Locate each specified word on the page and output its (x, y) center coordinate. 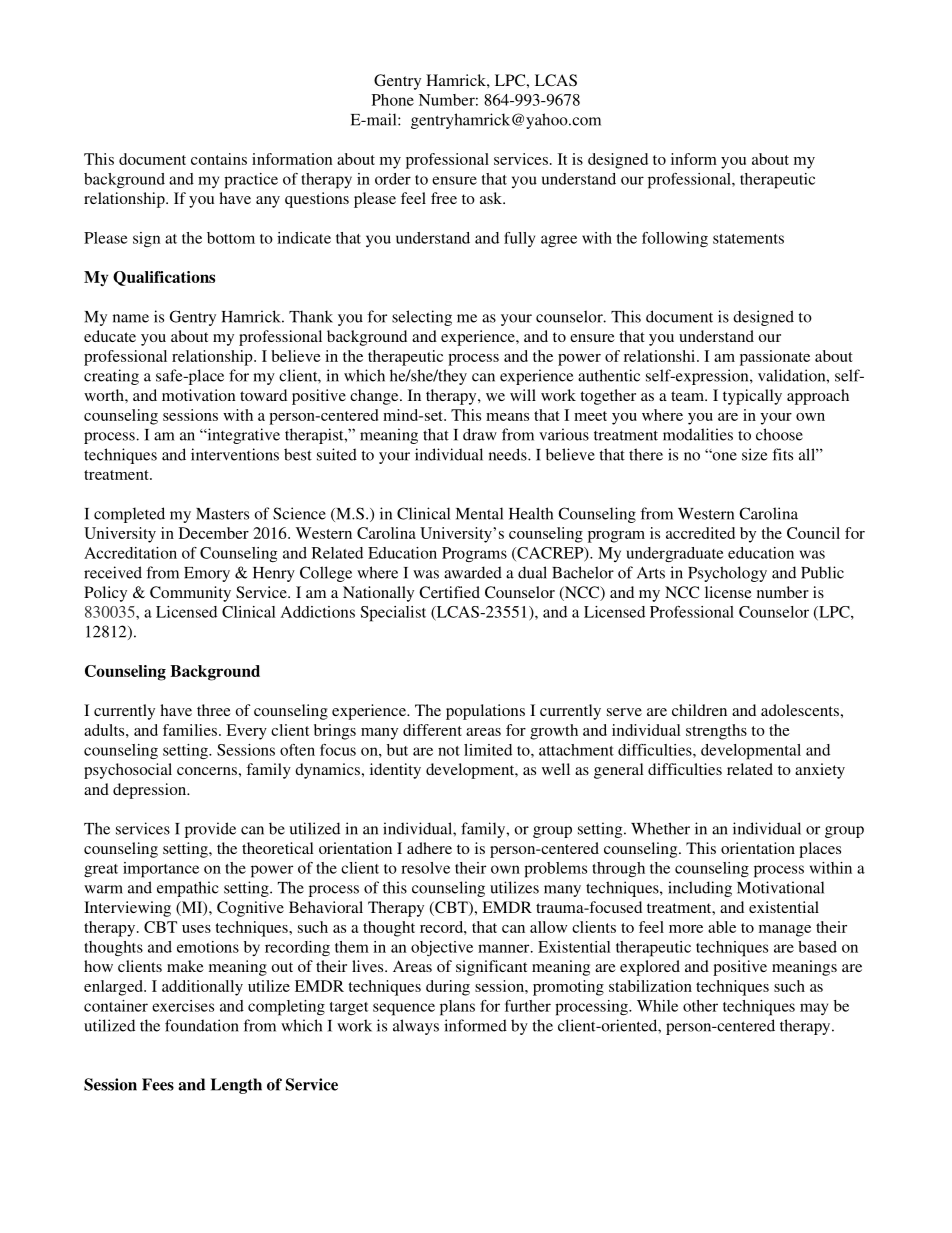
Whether (660, 828)
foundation (202, 1025)
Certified (449, 592)
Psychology (727, 574)
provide (210, 830)
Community (190, 594)
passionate (775, 358)
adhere (429, 848)
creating (111, 377)
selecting (422, 318)
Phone (393, 100)
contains (219, 159)
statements (748, 239)
